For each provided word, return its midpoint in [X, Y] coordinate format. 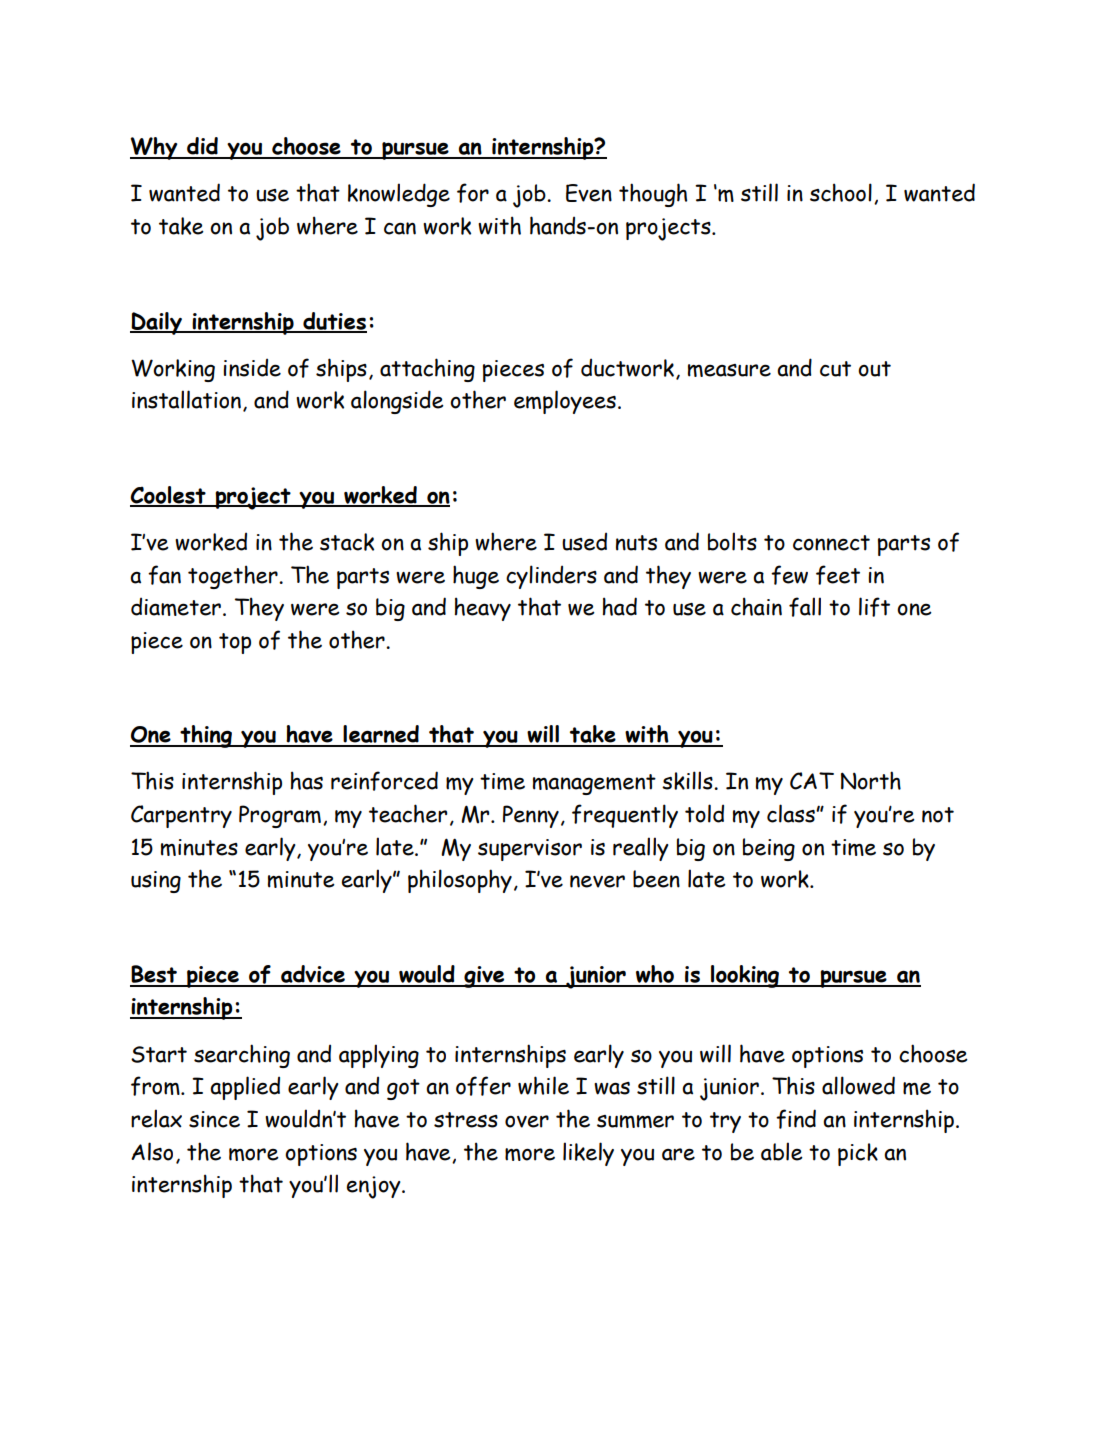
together [234, 577]
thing [206, 736]
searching [242, 1056]
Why [155, 148]
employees [565, 402]
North [871, 780]
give [484, 977]
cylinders [551, 577]
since [214, 1119]
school [841, 192]
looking [745, 976]
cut [835, 369]
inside [252, 367]
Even [589, 193]
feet [838, 575]
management [594, 784]
